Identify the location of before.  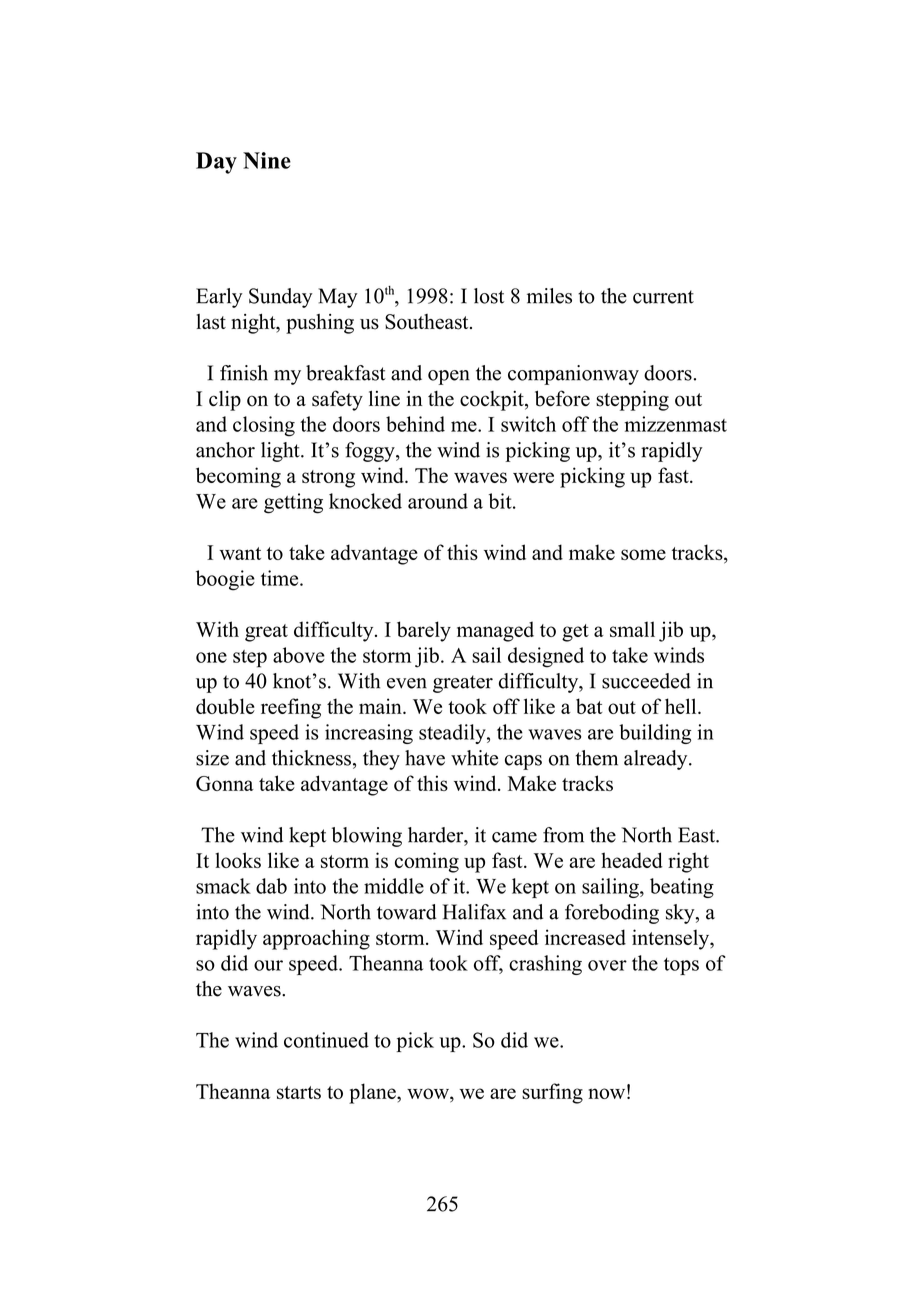
(562, 398).
